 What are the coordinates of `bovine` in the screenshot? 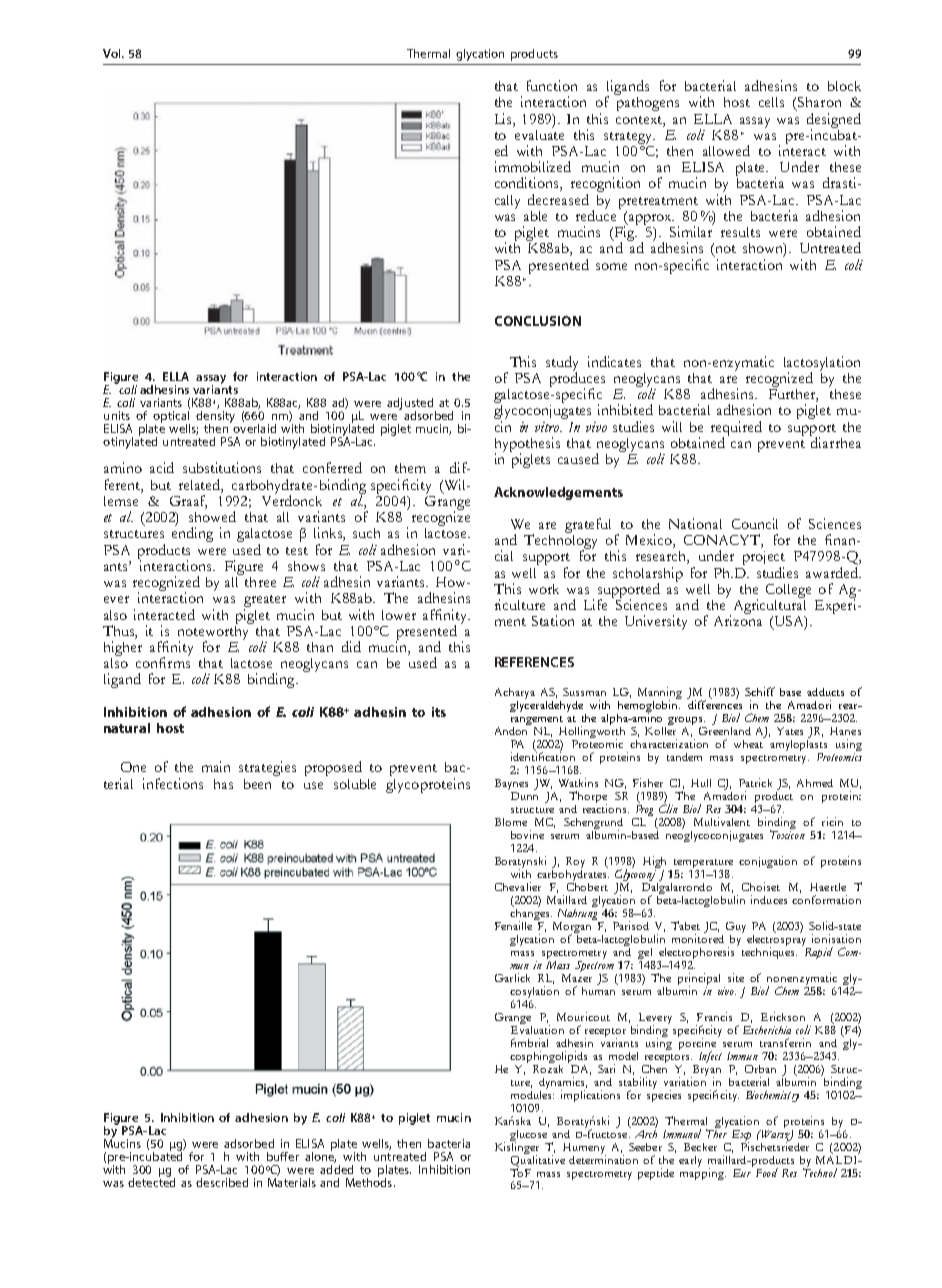 It's located at (527, 834).
